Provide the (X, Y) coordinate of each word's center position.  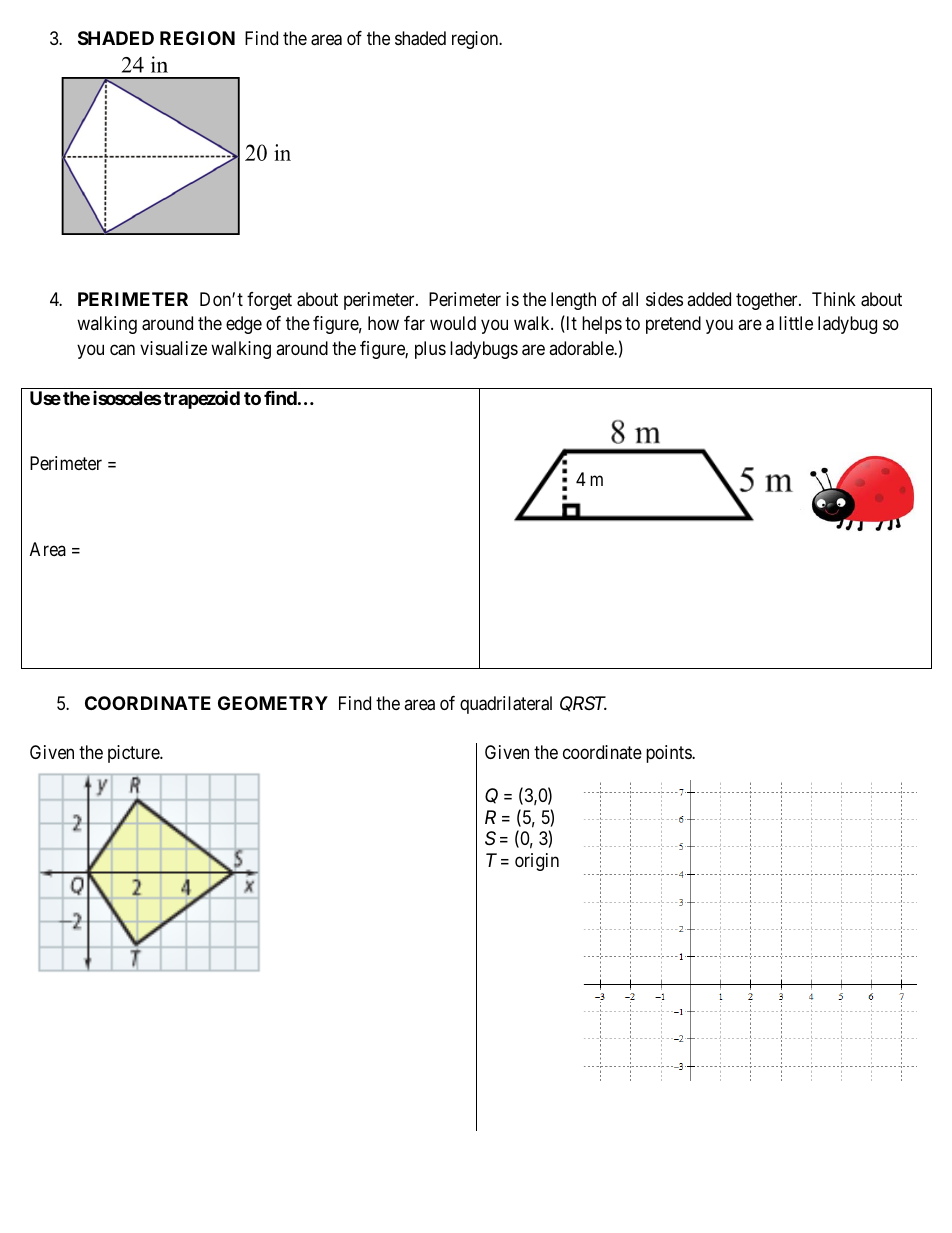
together (768, 301)
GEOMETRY (273, 703)
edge (244, 325)
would (453, 323)
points (669, 754)
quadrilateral (506, 705)
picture (134, 754)
